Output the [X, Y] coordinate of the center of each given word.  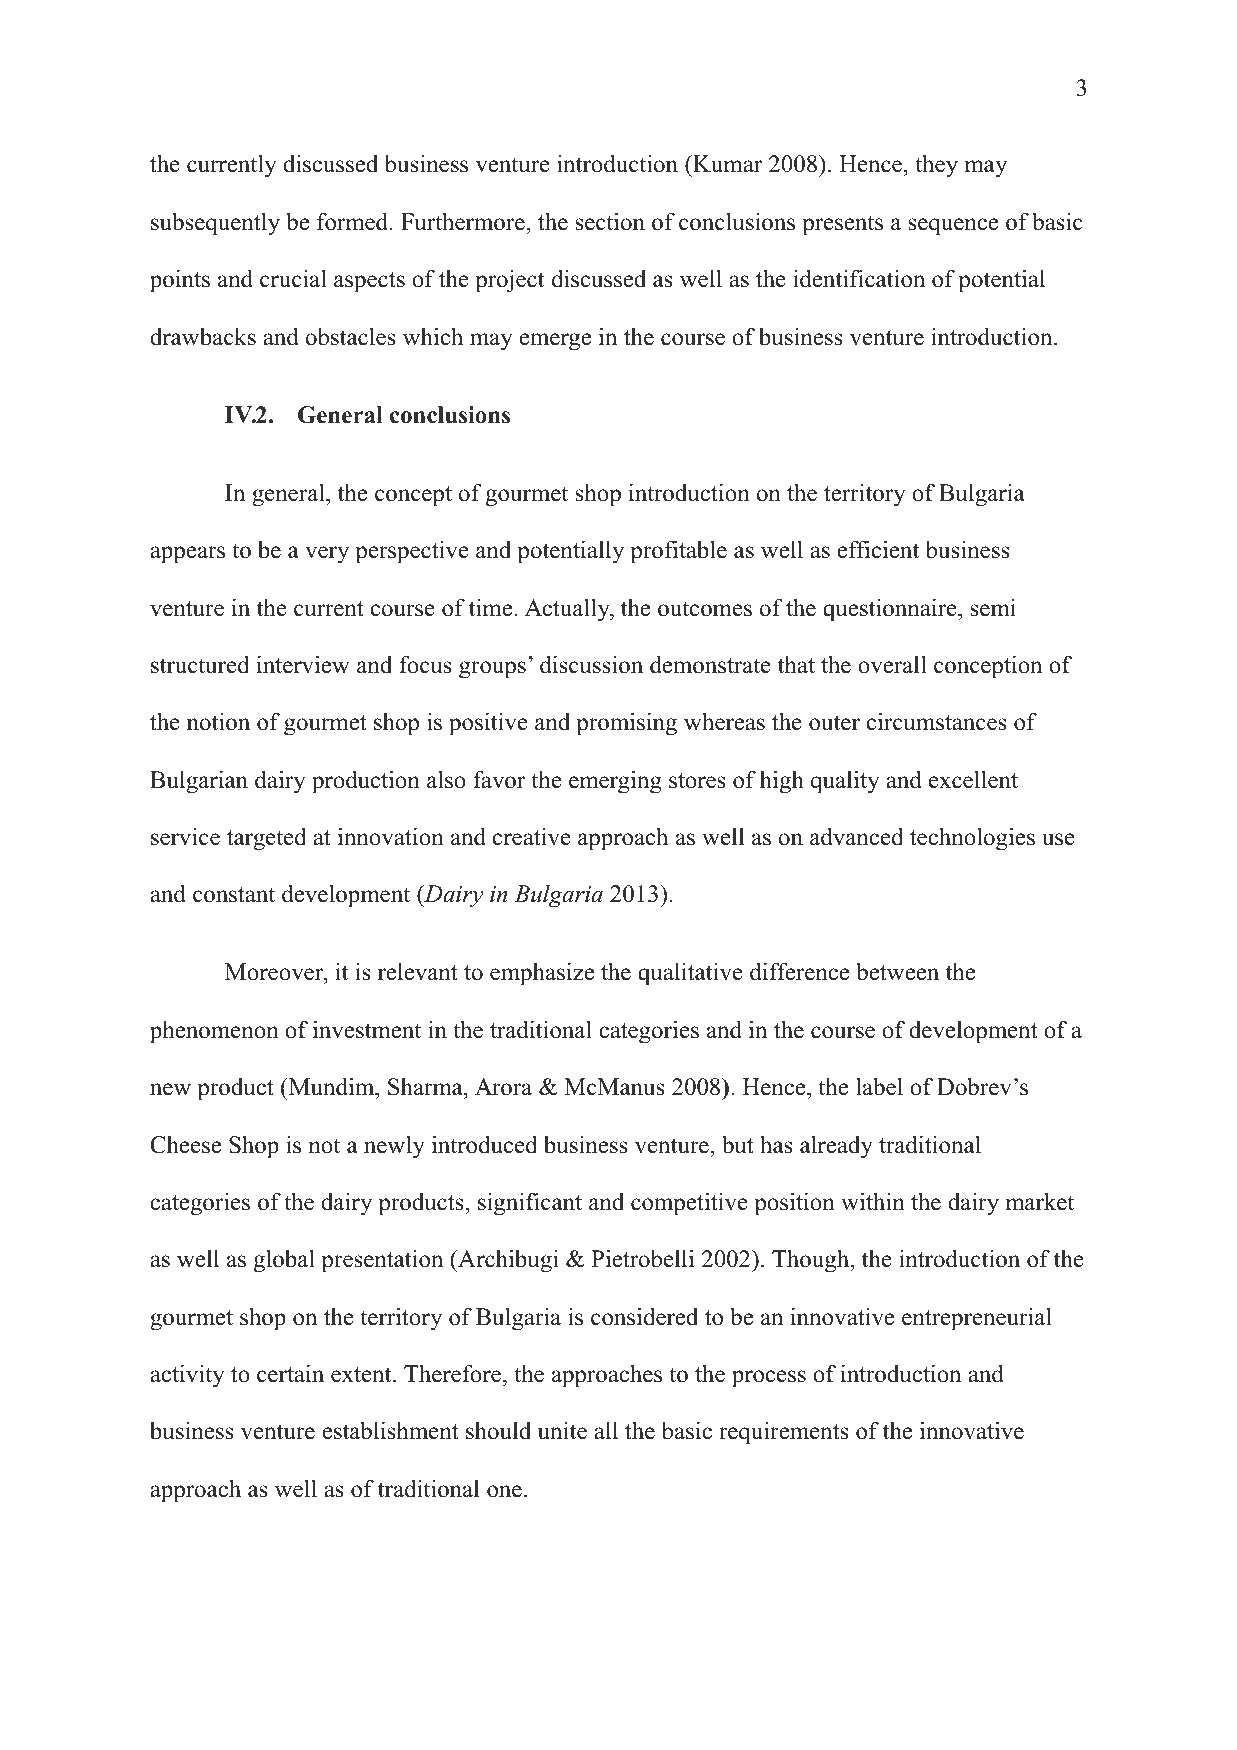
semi [993, 607]
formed [354, 221]
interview [303, 664]
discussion [591, 664]
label [879, 1086]
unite [562, 1430]
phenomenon [214, 1032]
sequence [953, 227]
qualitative [690, 974]
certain [290, 1373]
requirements [784, 1433]
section [610, 221]
